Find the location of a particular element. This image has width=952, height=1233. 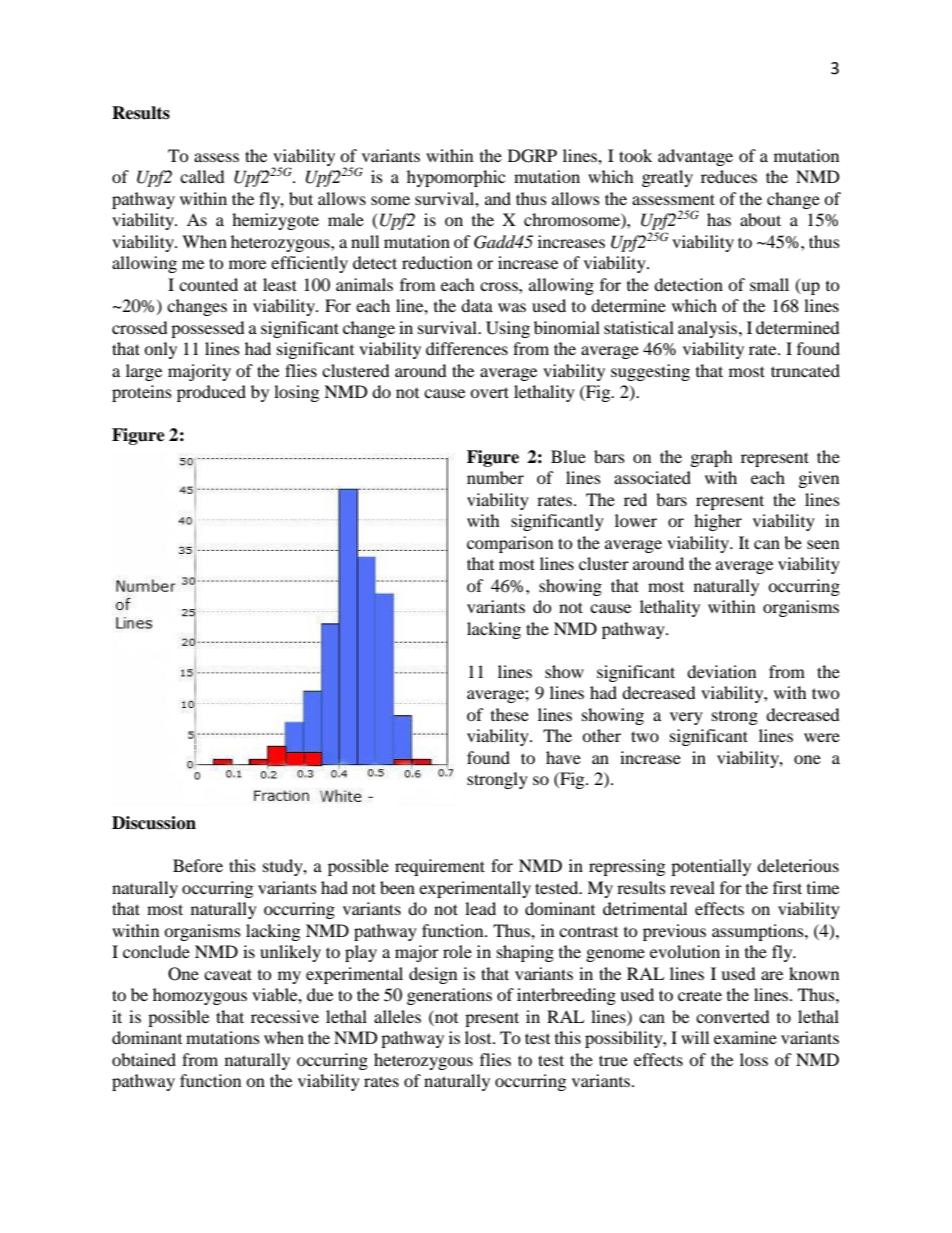

reduces is located at coordinates (729, 176).
